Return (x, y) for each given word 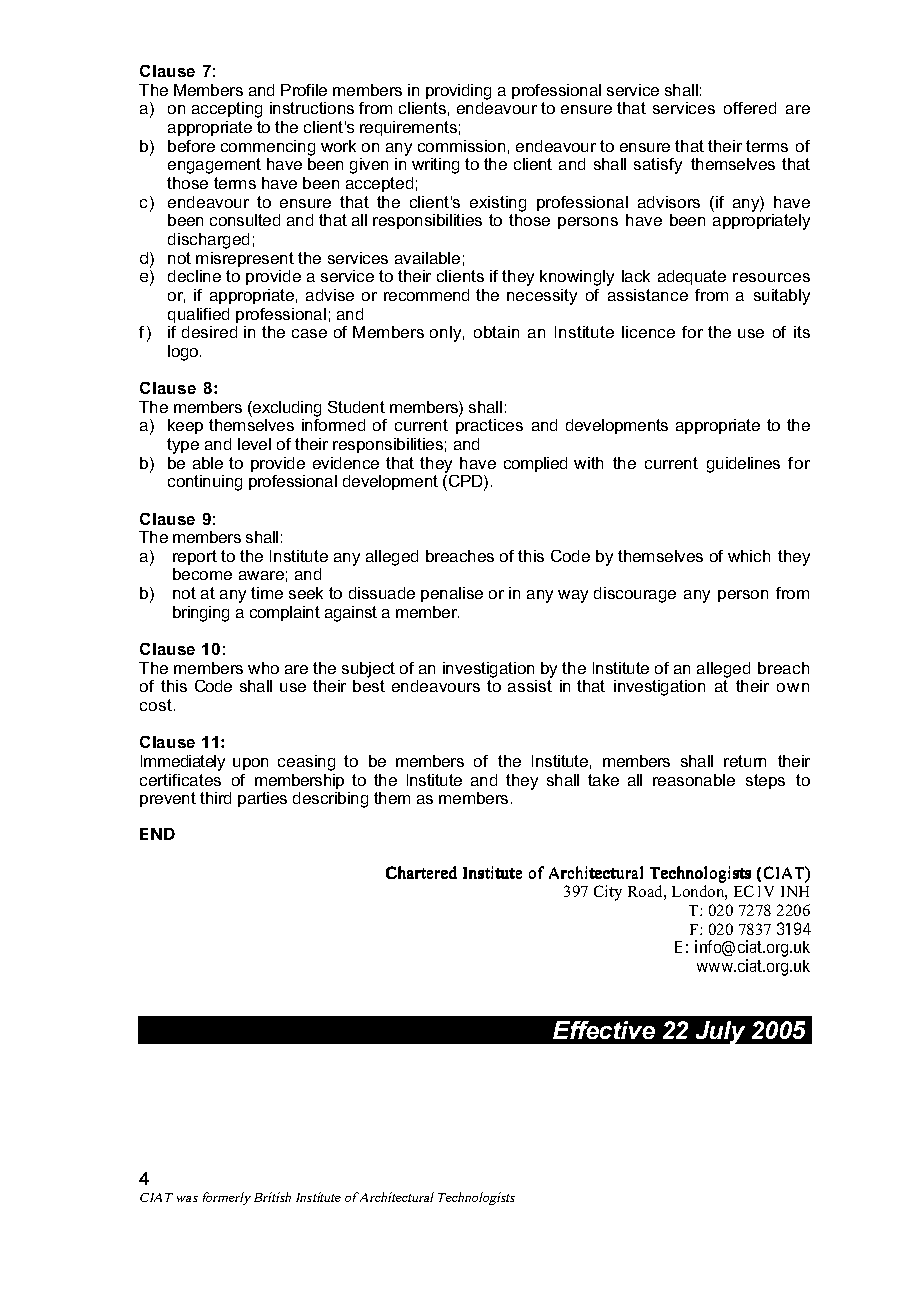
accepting (227, 110)
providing (458, 92)
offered (750, 108)
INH (795, 891)
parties (262, 799)
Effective (604, 1030)
